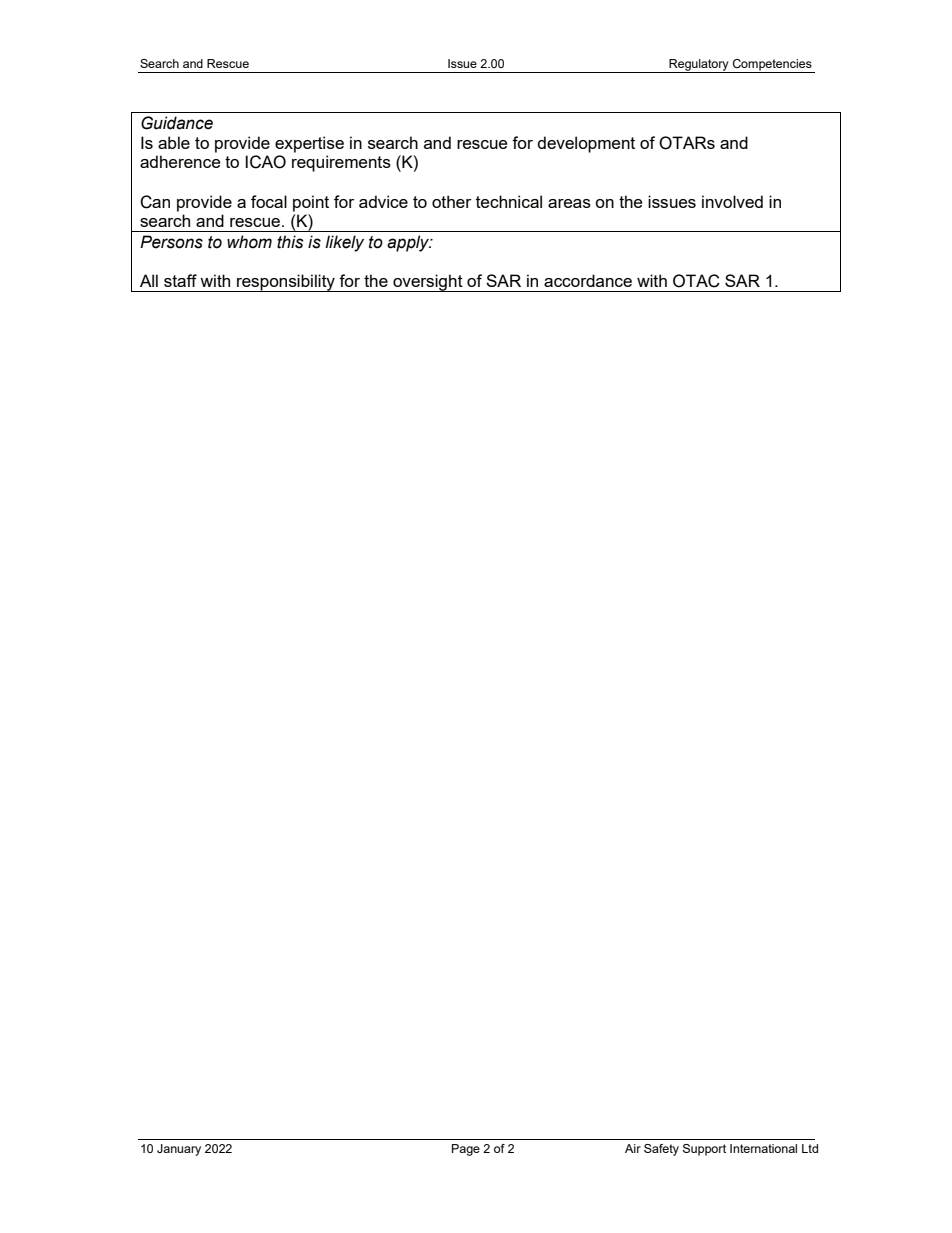 The height and width of the image is (1233, 952). What do you see at coordinates (177, 123) in the image?
I see `Guidance` at bounding box center [177, 123].
